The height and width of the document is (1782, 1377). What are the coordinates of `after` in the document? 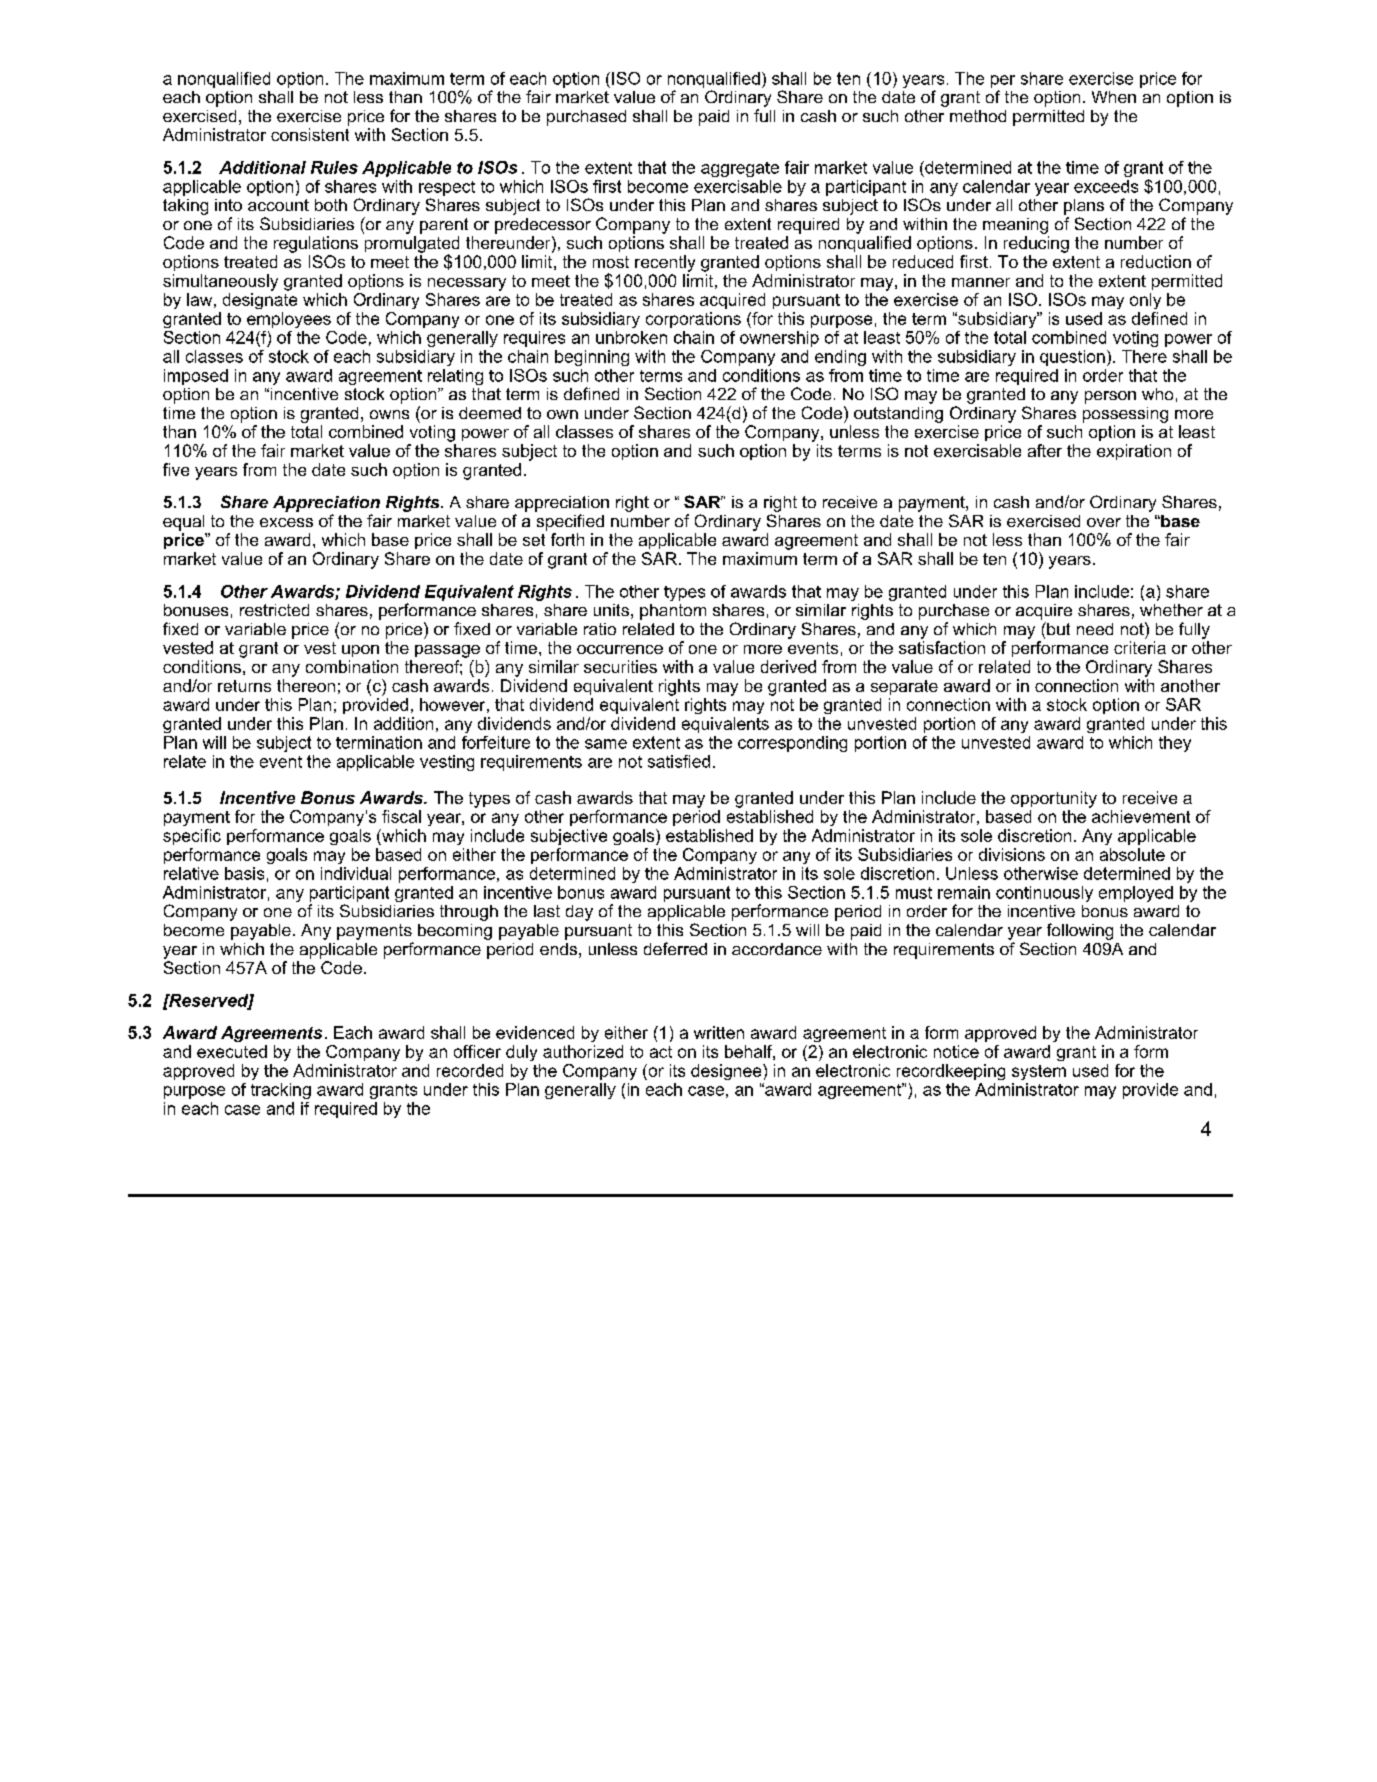 It's located at (1045, 450).
